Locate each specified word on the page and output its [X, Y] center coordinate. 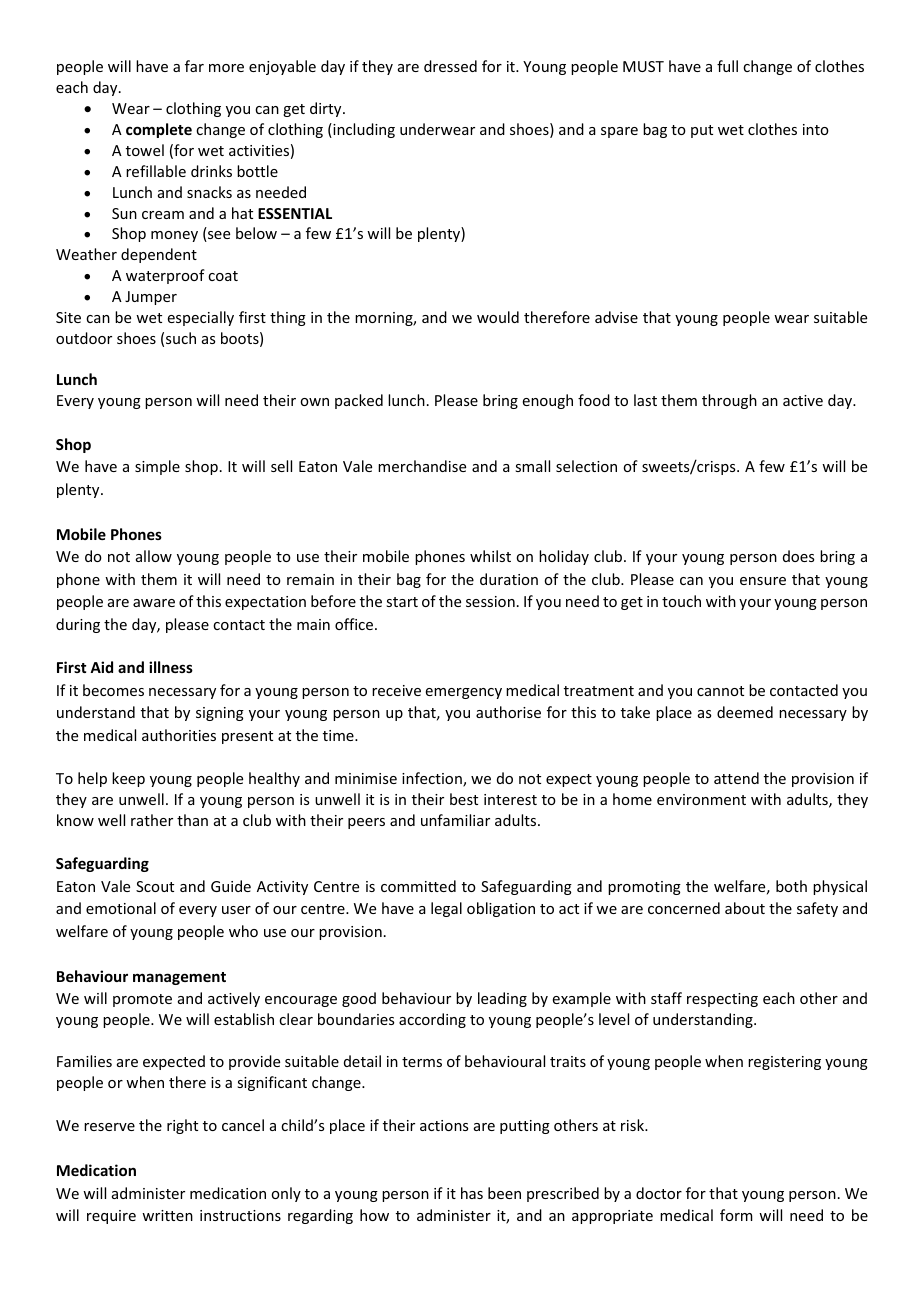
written [167, 1215]
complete [159, 130]
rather [152, 820]
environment [701, 799]
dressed [450, 66]
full [727, 66]
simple [157, 467]
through [729, 401]
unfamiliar [455, 820]
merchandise [422, 466]
